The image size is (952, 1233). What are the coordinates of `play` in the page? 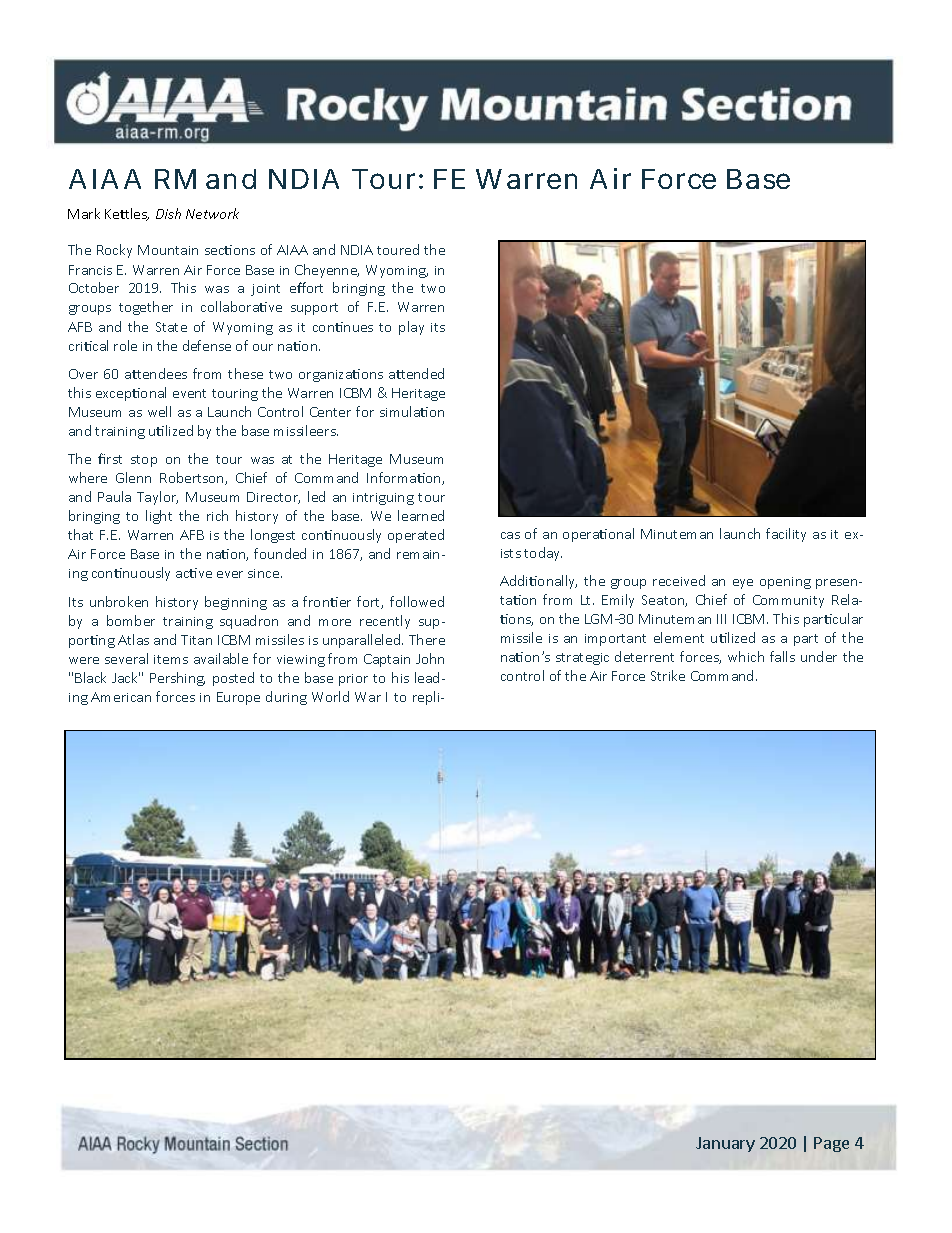 It's located at (411, 328).
